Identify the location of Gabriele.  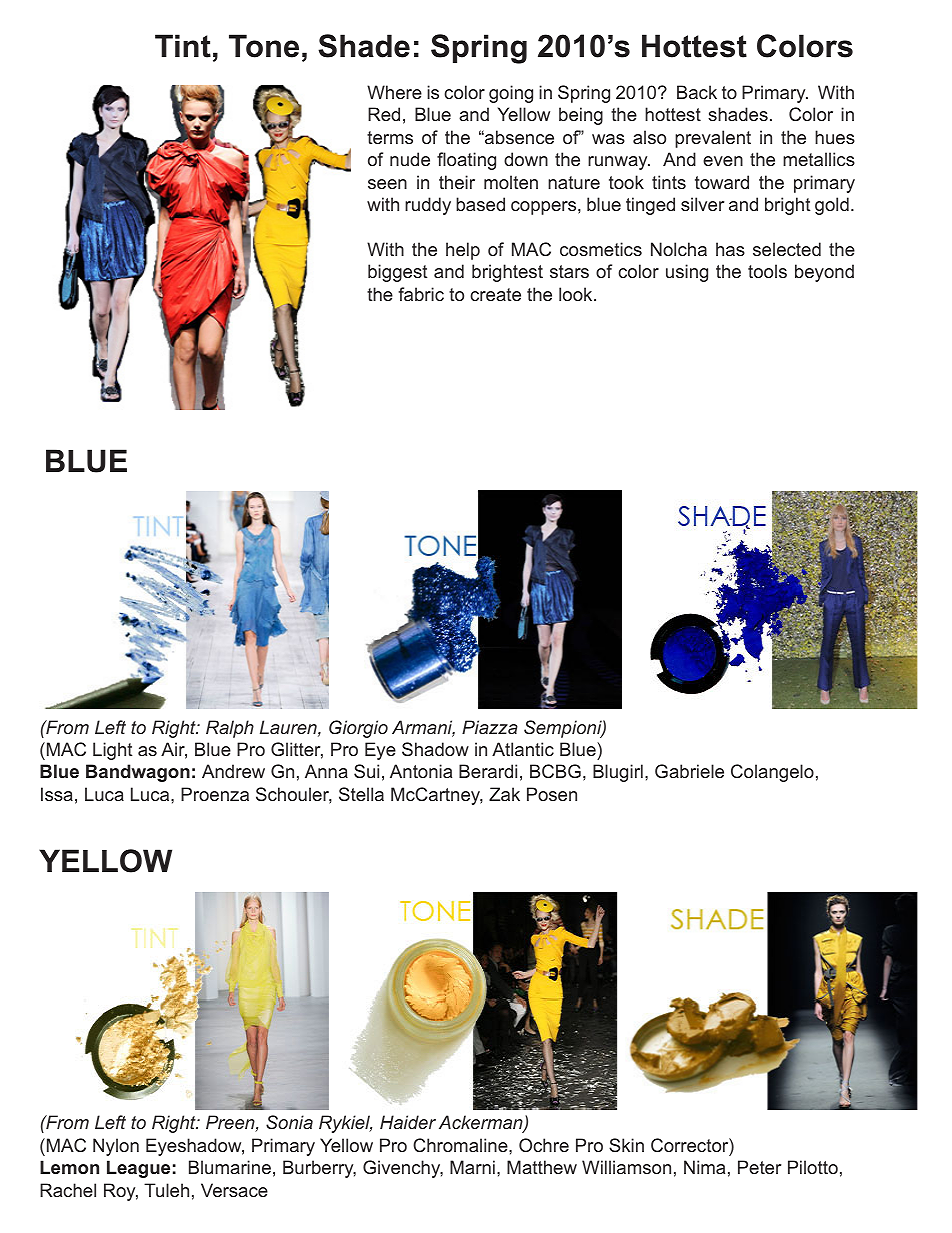
(689, 771).
